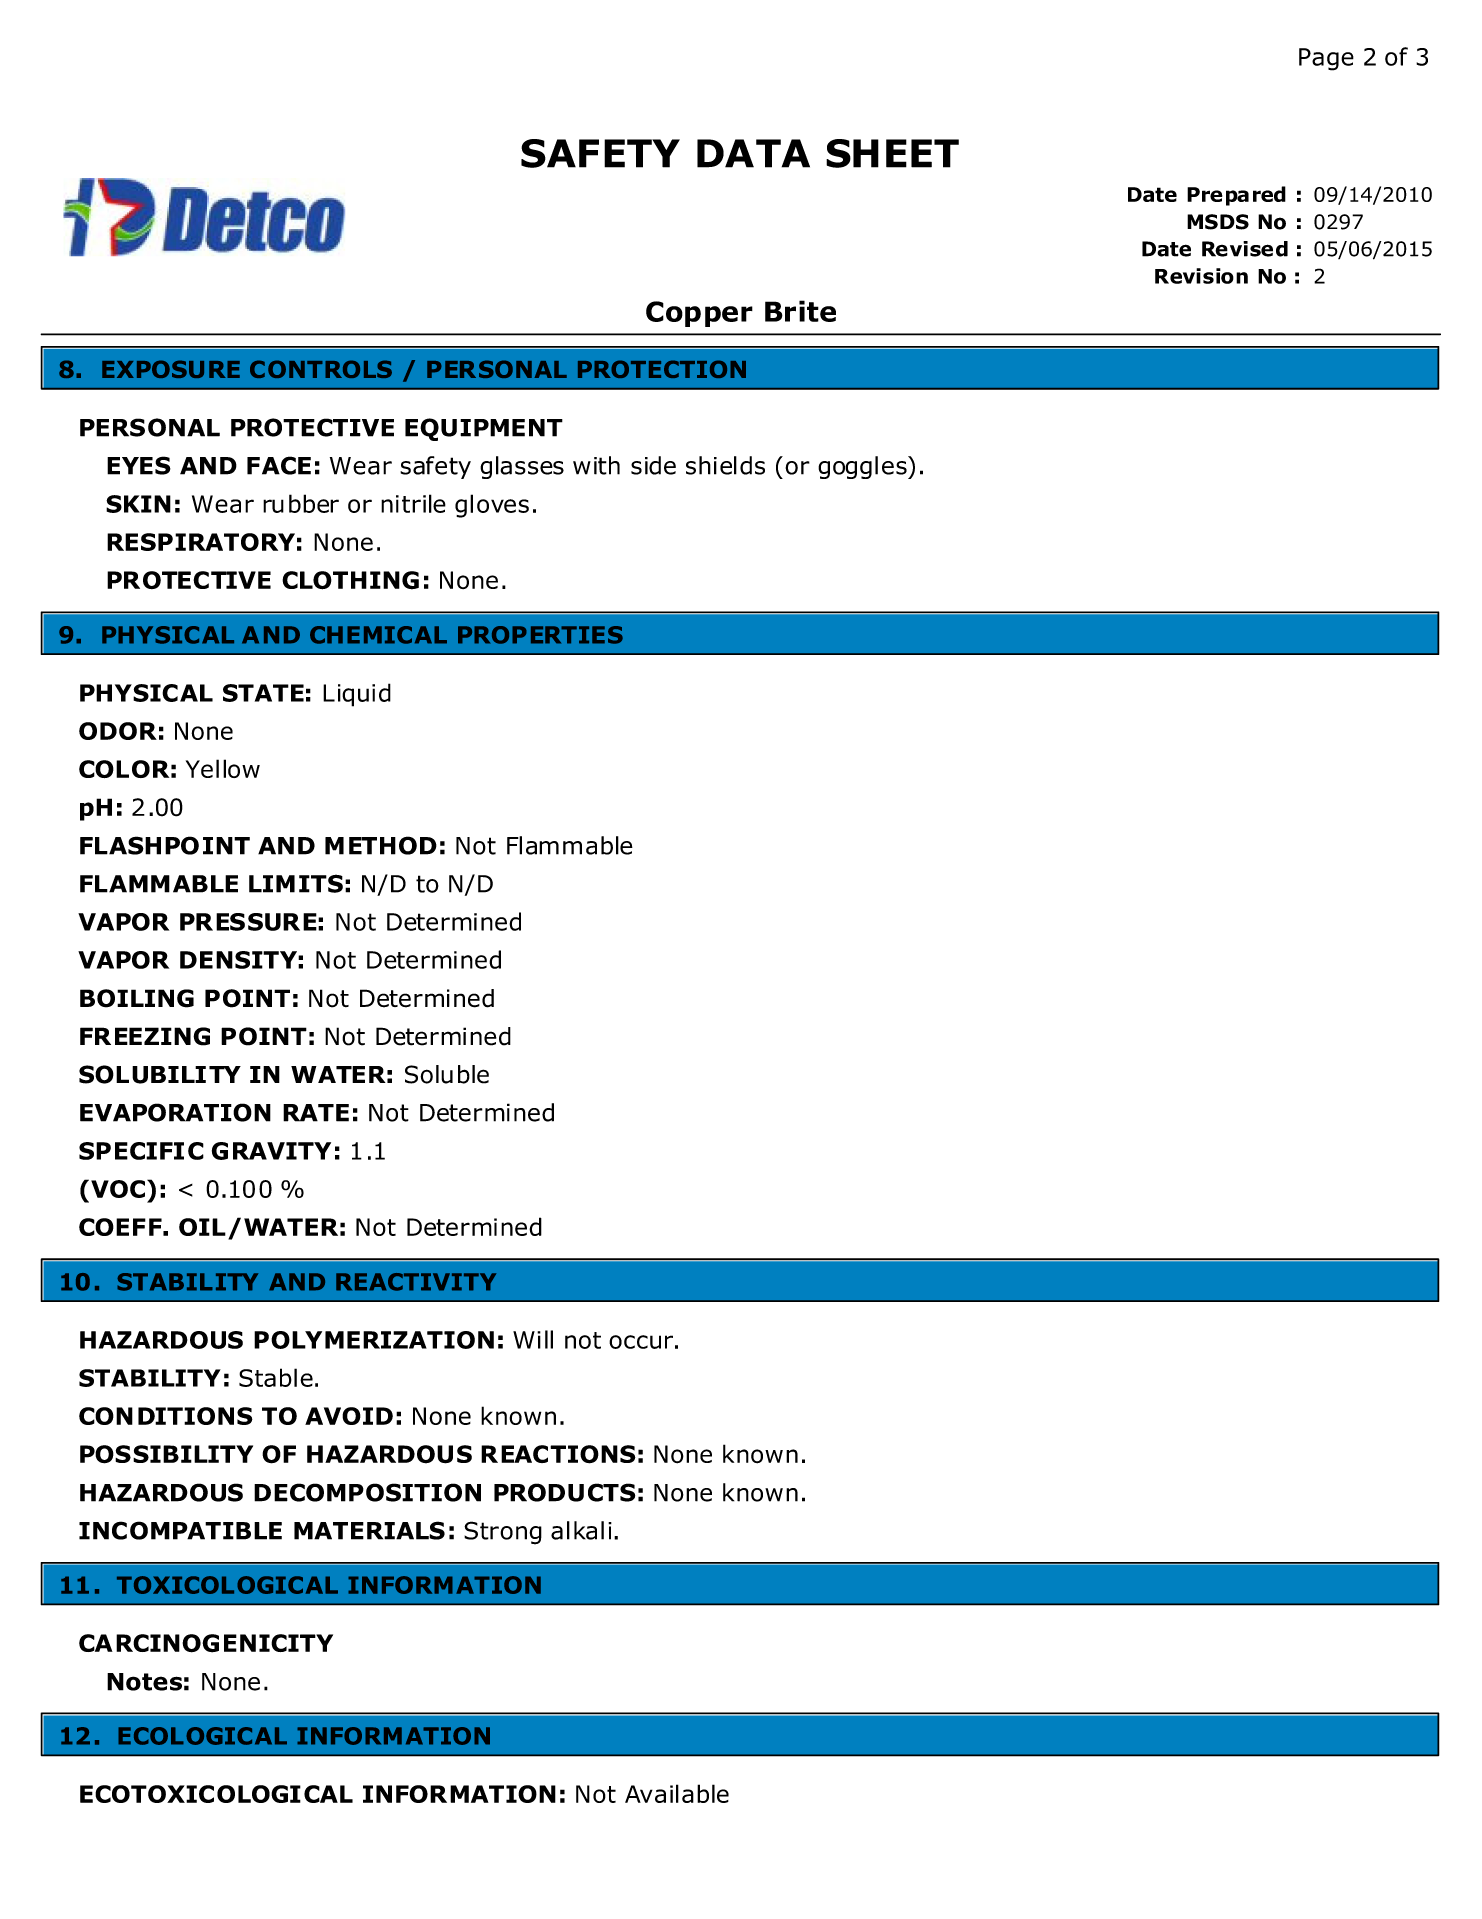  I want to click on CONTROLS, so click(321, 369).
